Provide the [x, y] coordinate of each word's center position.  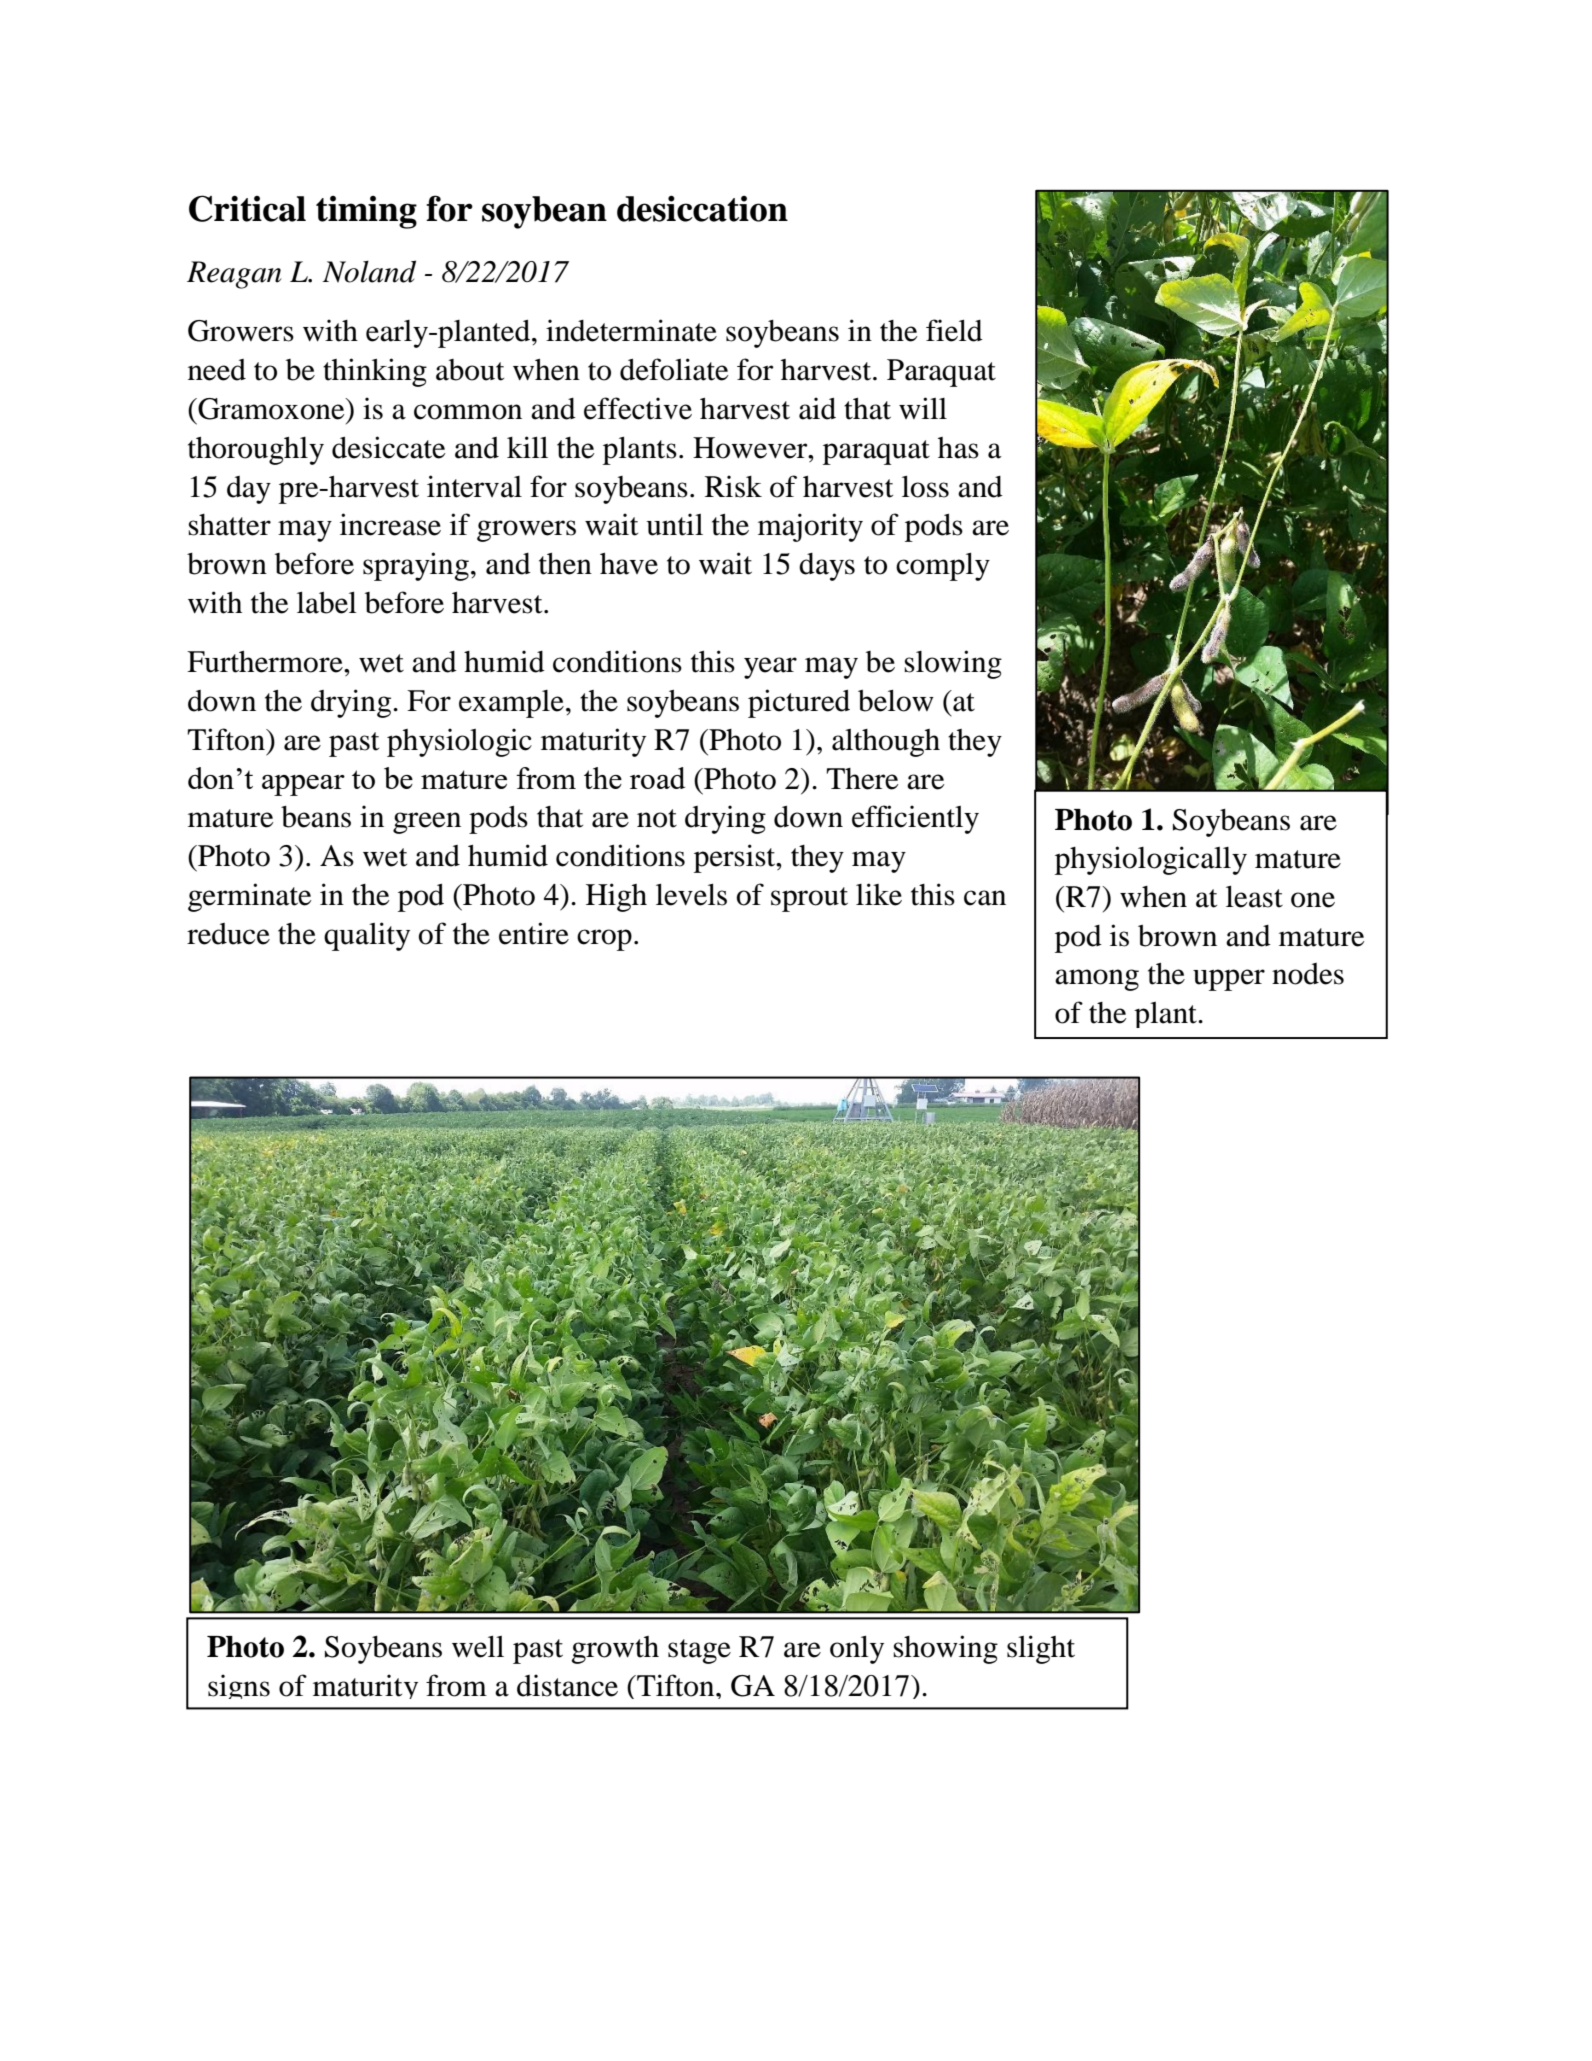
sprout [809, 899]
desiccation [702, 208]
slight [1041, 1649]
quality [367, 936]
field [954, 330]
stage [699, 1651]
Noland [369, 271]
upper [1229, 980]
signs [239, 1686]
